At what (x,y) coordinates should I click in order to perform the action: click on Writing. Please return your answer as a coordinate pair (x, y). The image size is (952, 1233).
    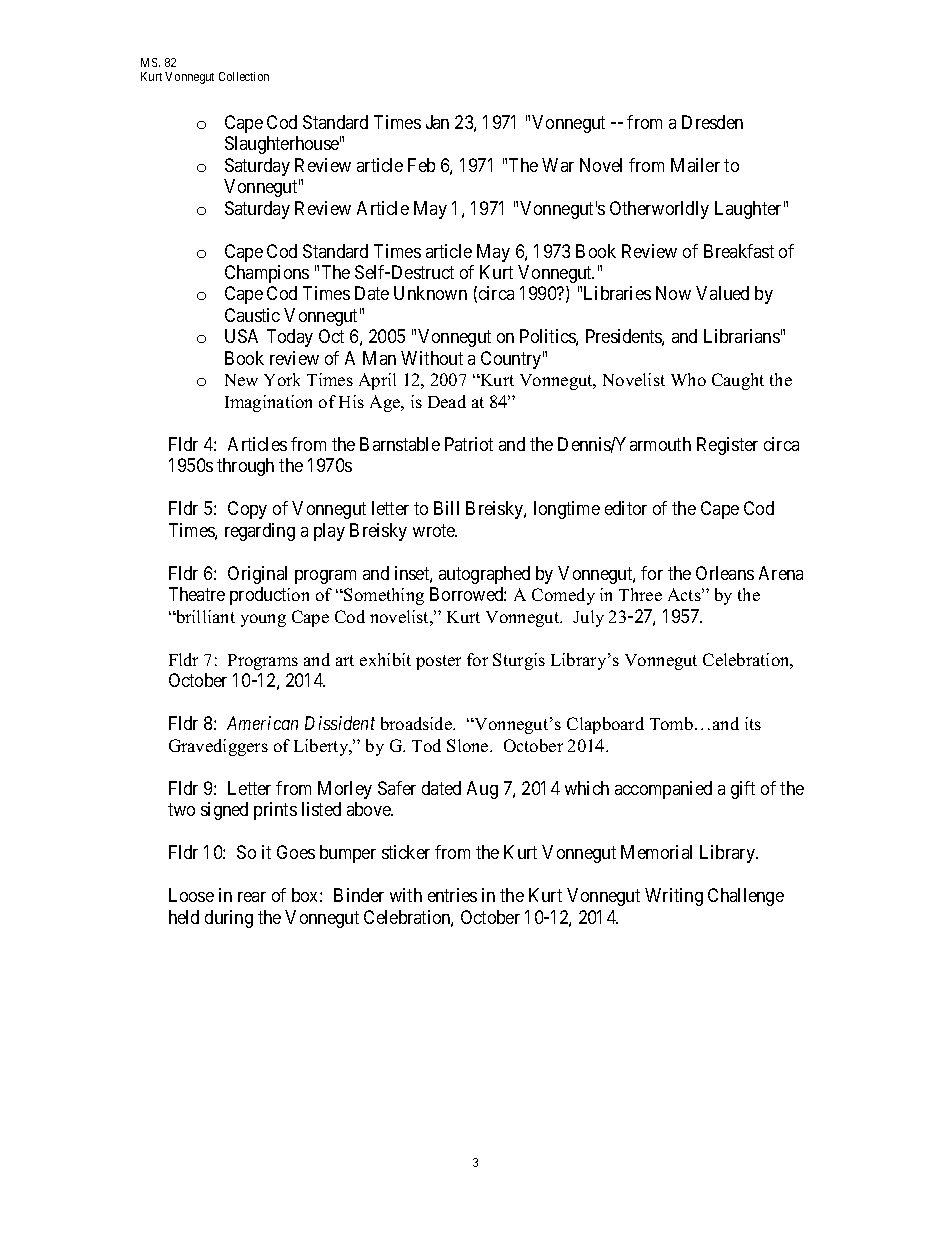
    Looking at the image, I should click on (674, 897).
